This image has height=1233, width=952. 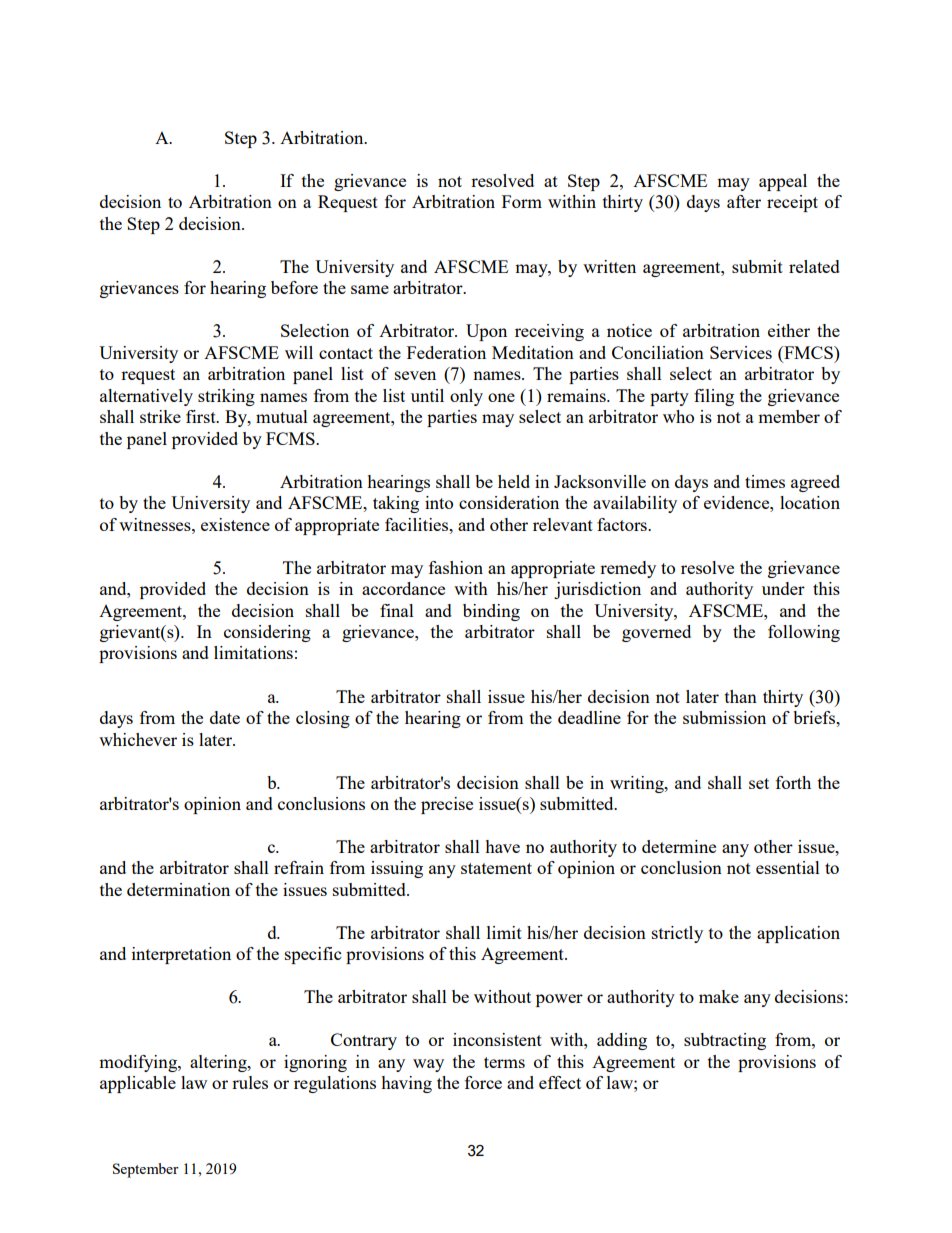 I want to click on Form, so click(x=522, y=201).
